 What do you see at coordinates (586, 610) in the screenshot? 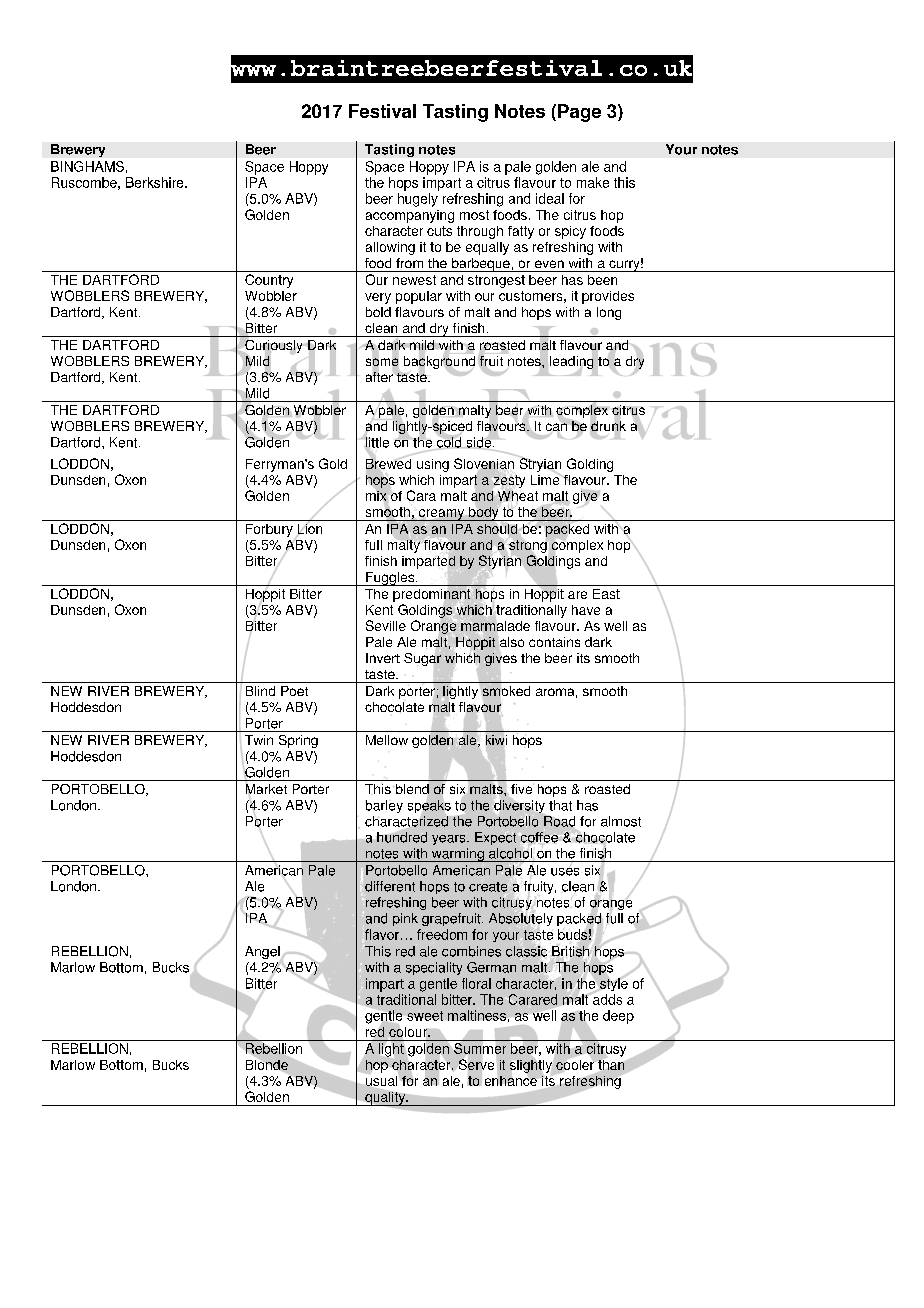
I see `have` at bounding box center [586, 610].
